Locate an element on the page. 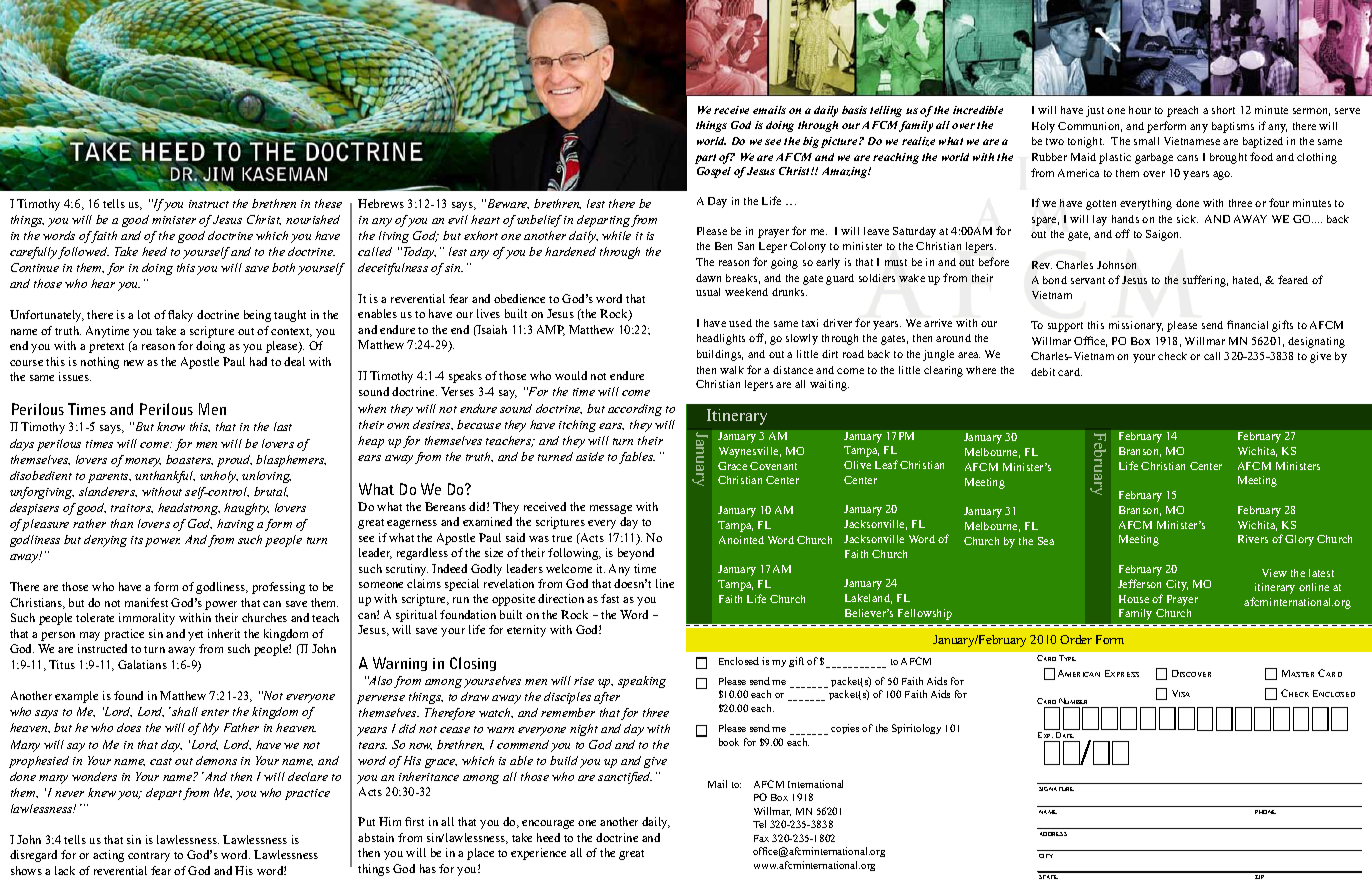 Image resolution: width=1372 pixels, height=887 pixels. contrary is located at coordinates (149, 857).
